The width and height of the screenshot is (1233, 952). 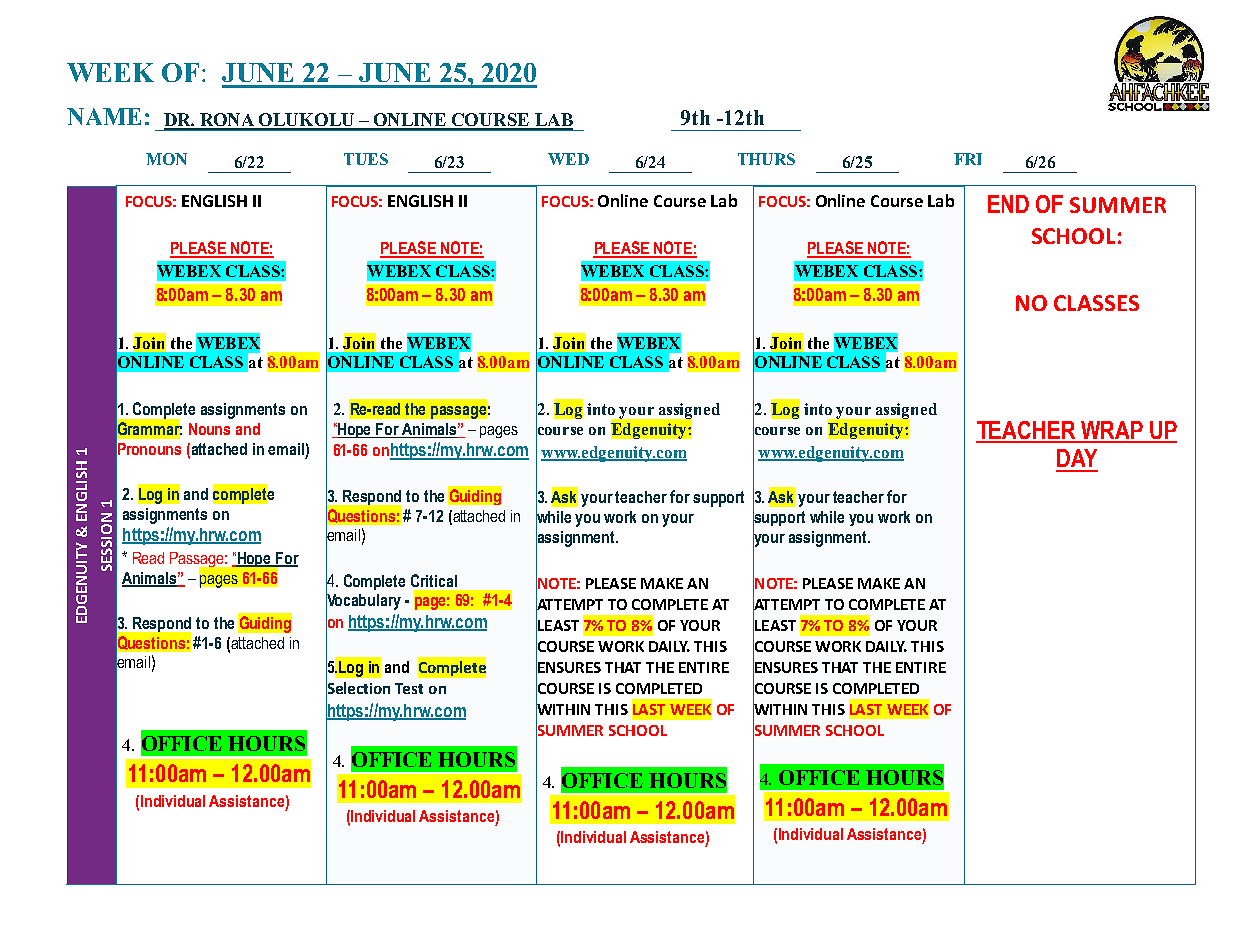 What do you see at coordinates (104, 116) in the screenshot?
I see `NAME` at bounding box center [104, 116].
